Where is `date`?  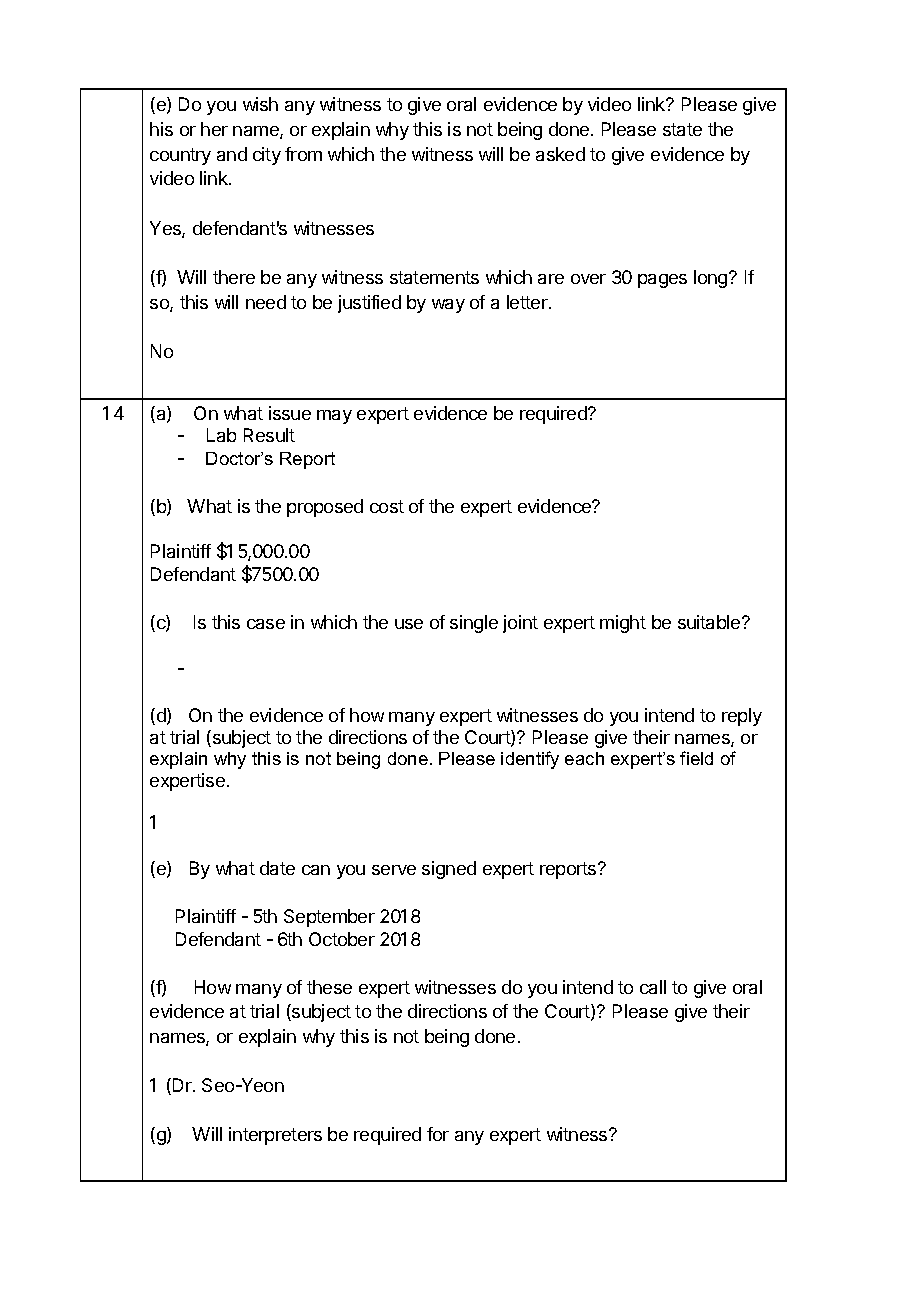 date is located at coordinates (277, 868).
